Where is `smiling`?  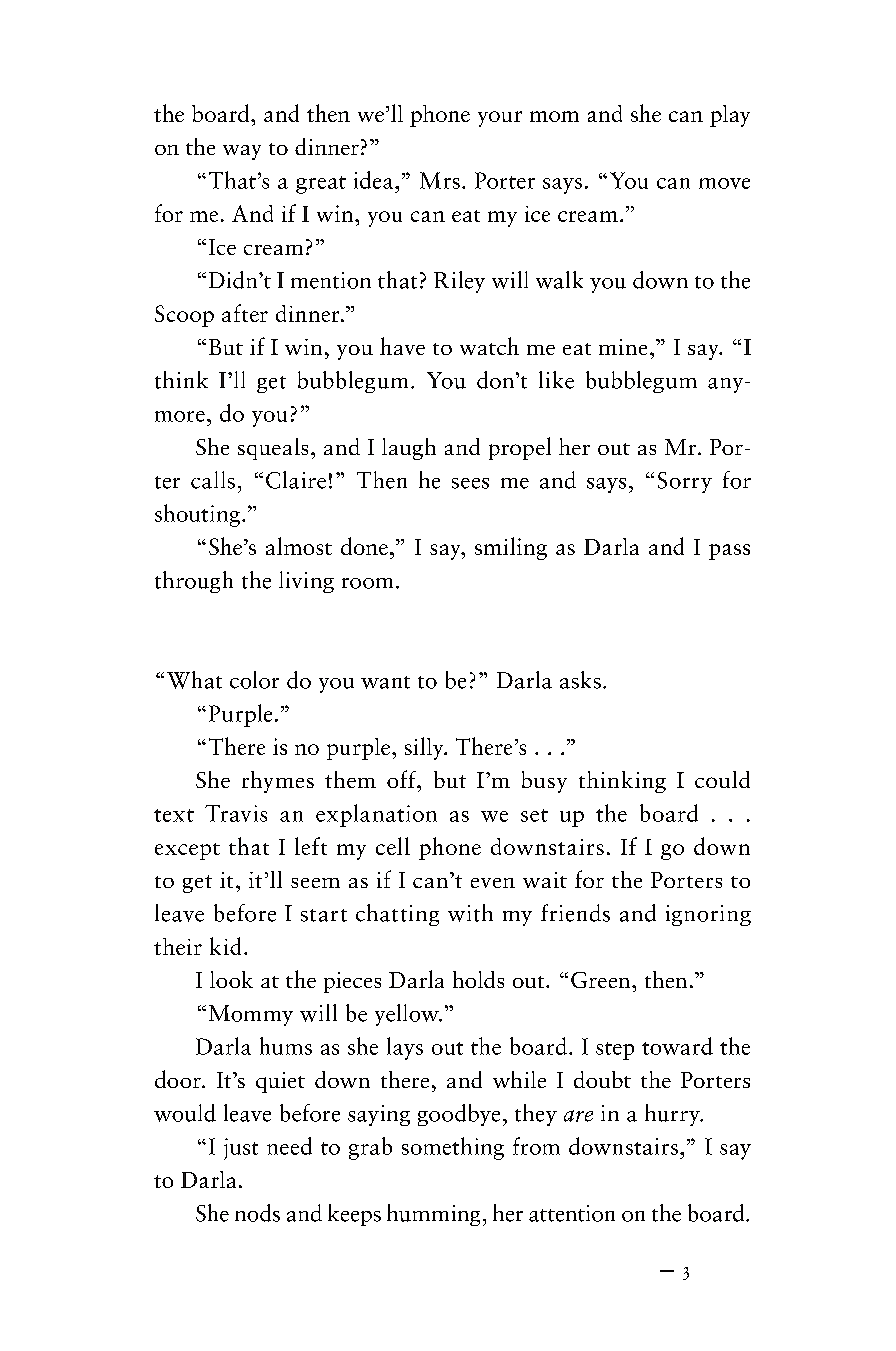
smiling is located at coordinates (511, 548).
